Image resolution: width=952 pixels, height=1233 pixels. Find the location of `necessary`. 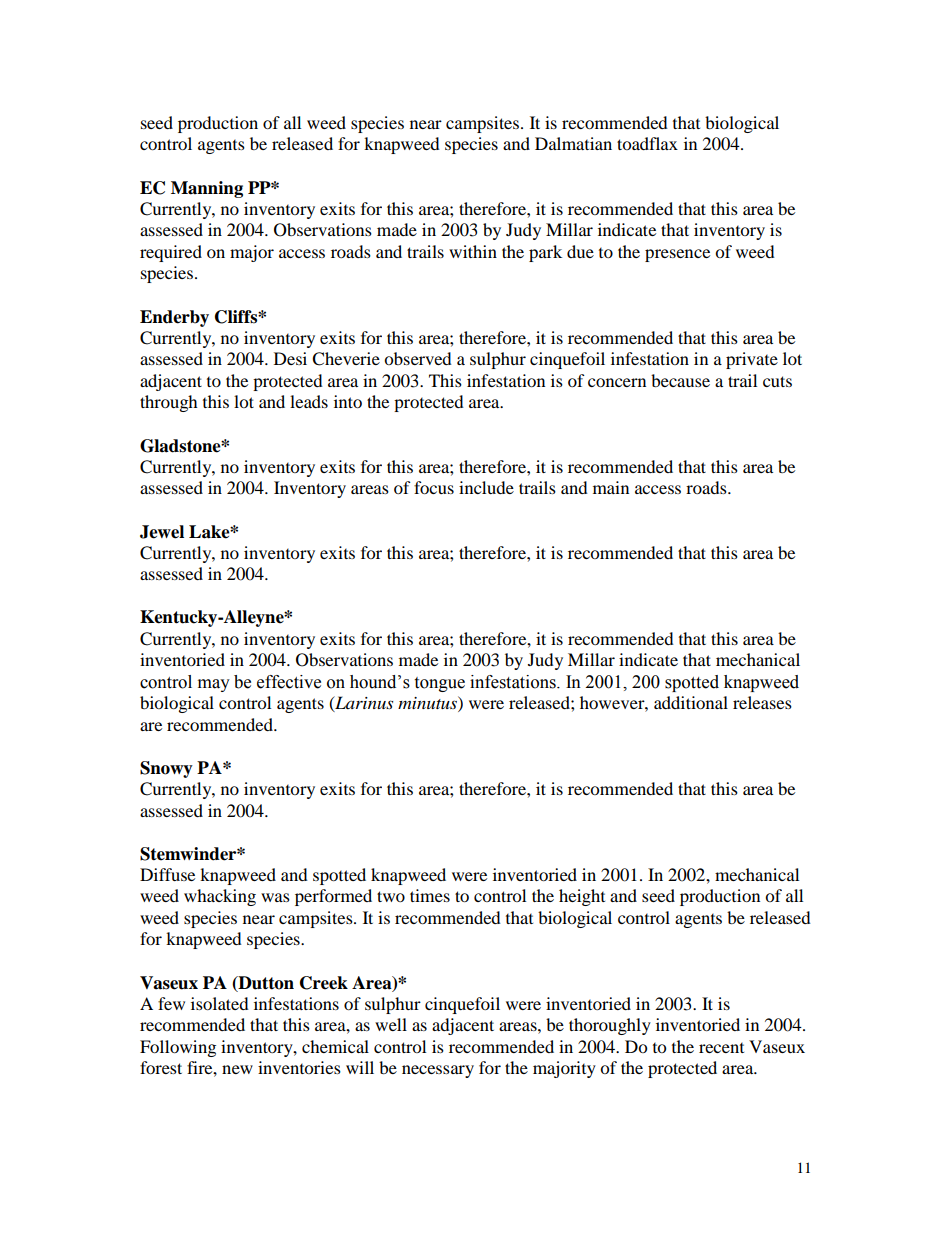

necessary is located at coordinates (438, 1071).
